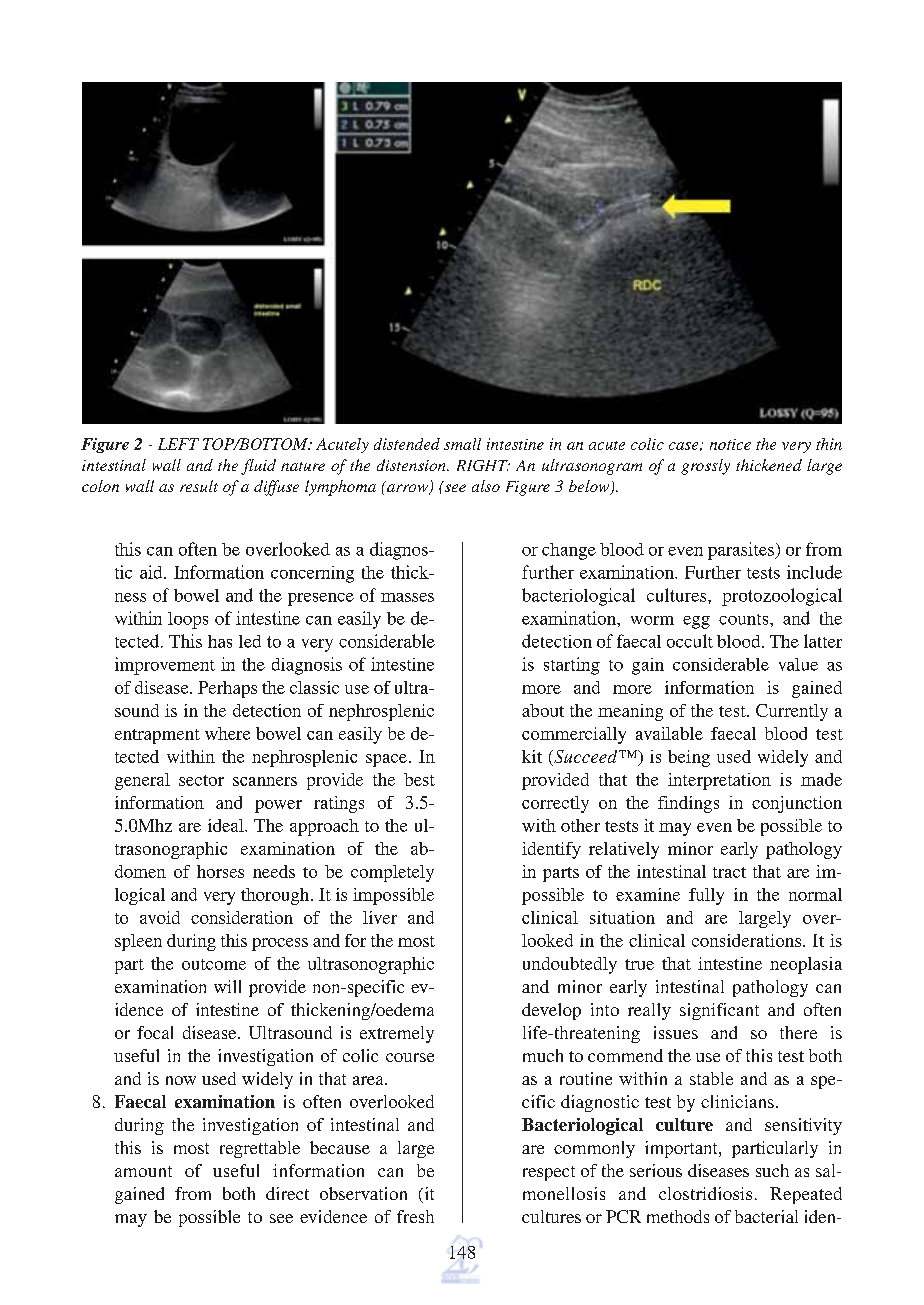 The image size is (924, 1305). I want to click on grossly, so click(705, 467).
